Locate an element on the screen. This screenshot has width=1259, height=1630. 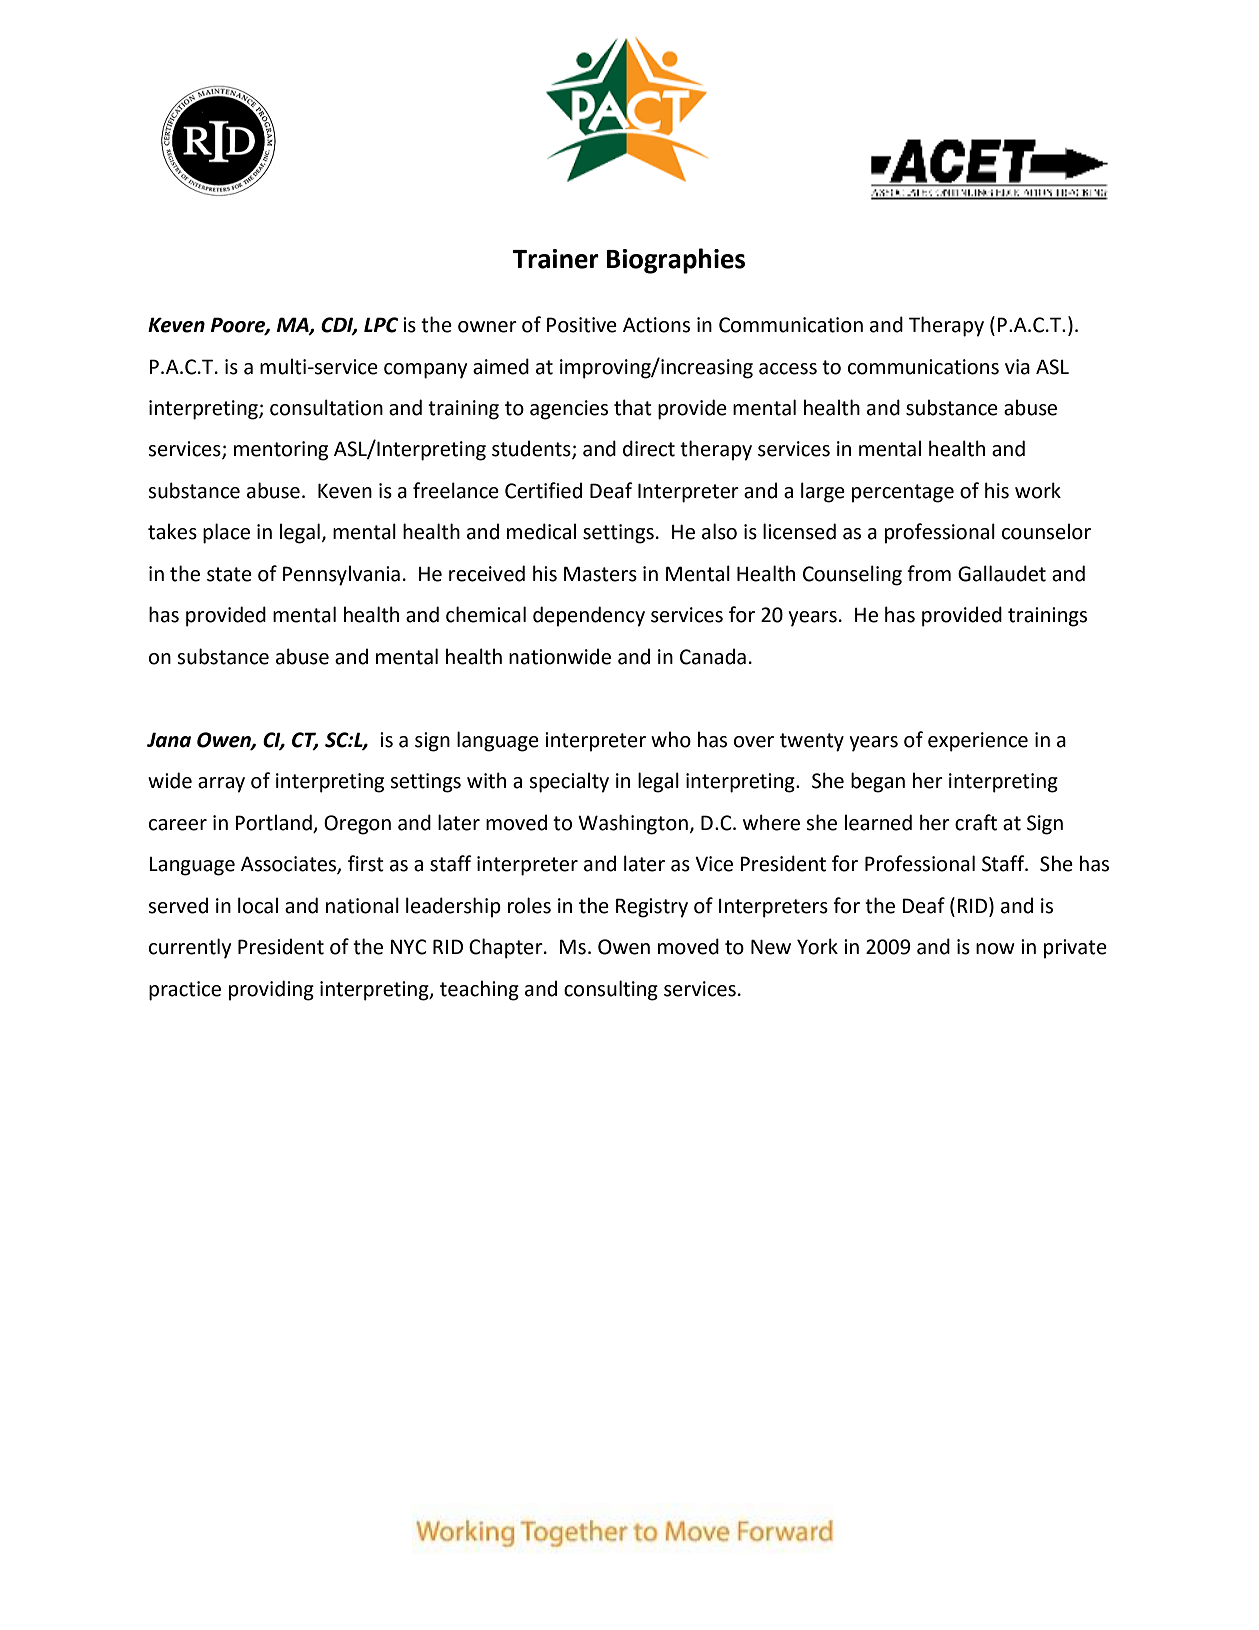
via is located at coordinates (1017, 367).
